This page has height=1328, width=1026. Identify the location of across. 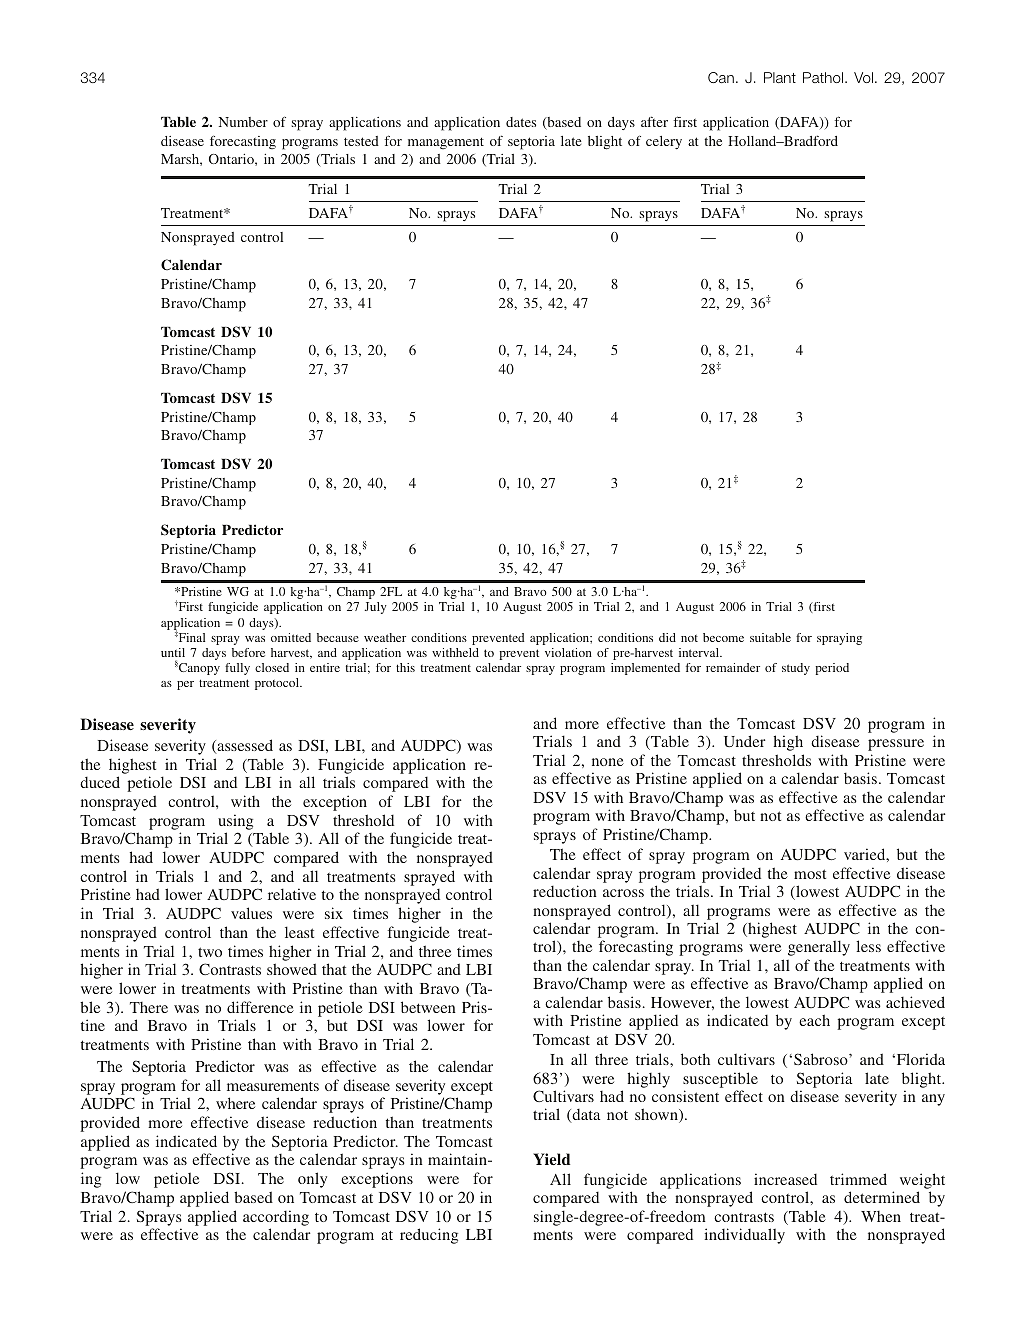
(623, 893).
